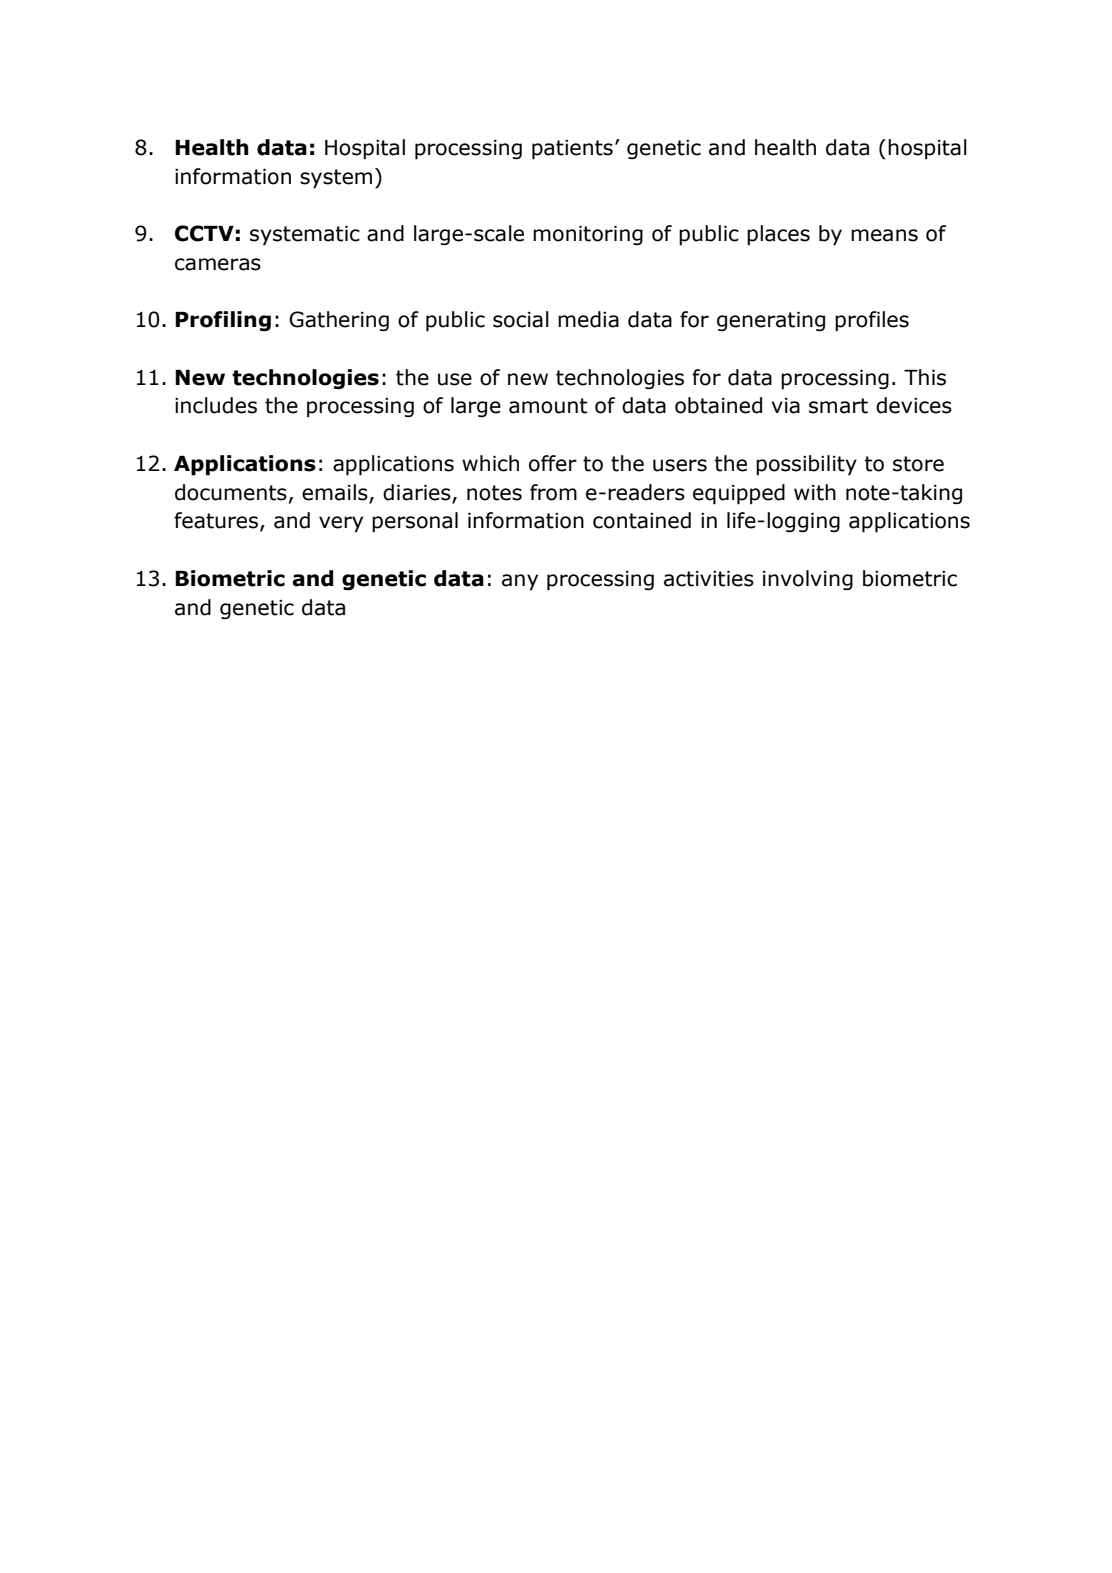 This page has height=1573, width=1112. What do you see at coordinates (884, 235) in the page?
I see `means` at bounding box center [884, 235].
